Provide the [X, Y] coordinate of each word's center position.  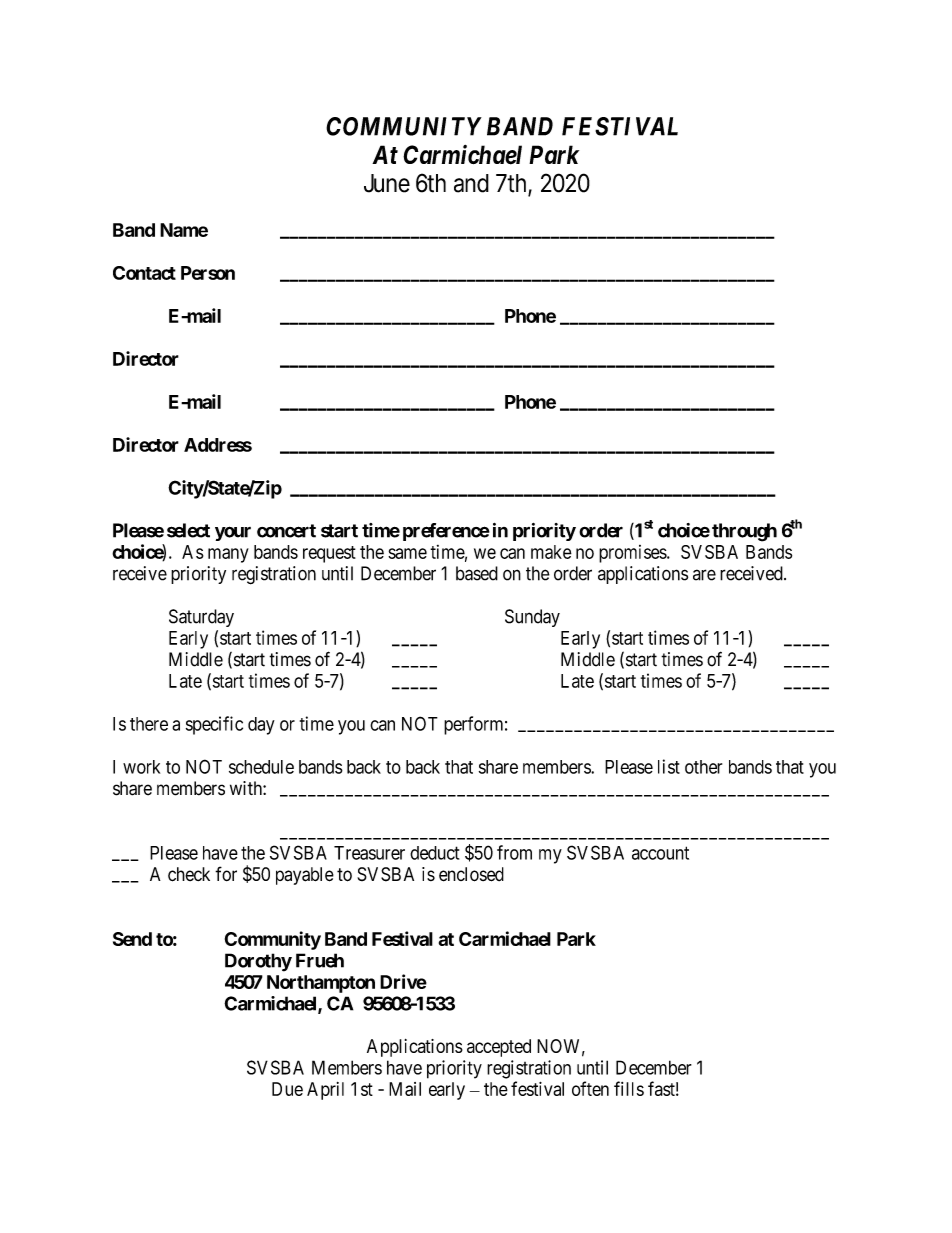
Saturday [201, 618]
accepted [499, 1048]
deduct [434, 853]
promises [633, 554]
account [660, 853]
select [188, 530]
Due [287, 1089]
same [407, 553]
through [744, 532]
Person [208, 273]
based [477, 573]
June [387, 183]
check [189, 874]
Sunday [532, 618]
